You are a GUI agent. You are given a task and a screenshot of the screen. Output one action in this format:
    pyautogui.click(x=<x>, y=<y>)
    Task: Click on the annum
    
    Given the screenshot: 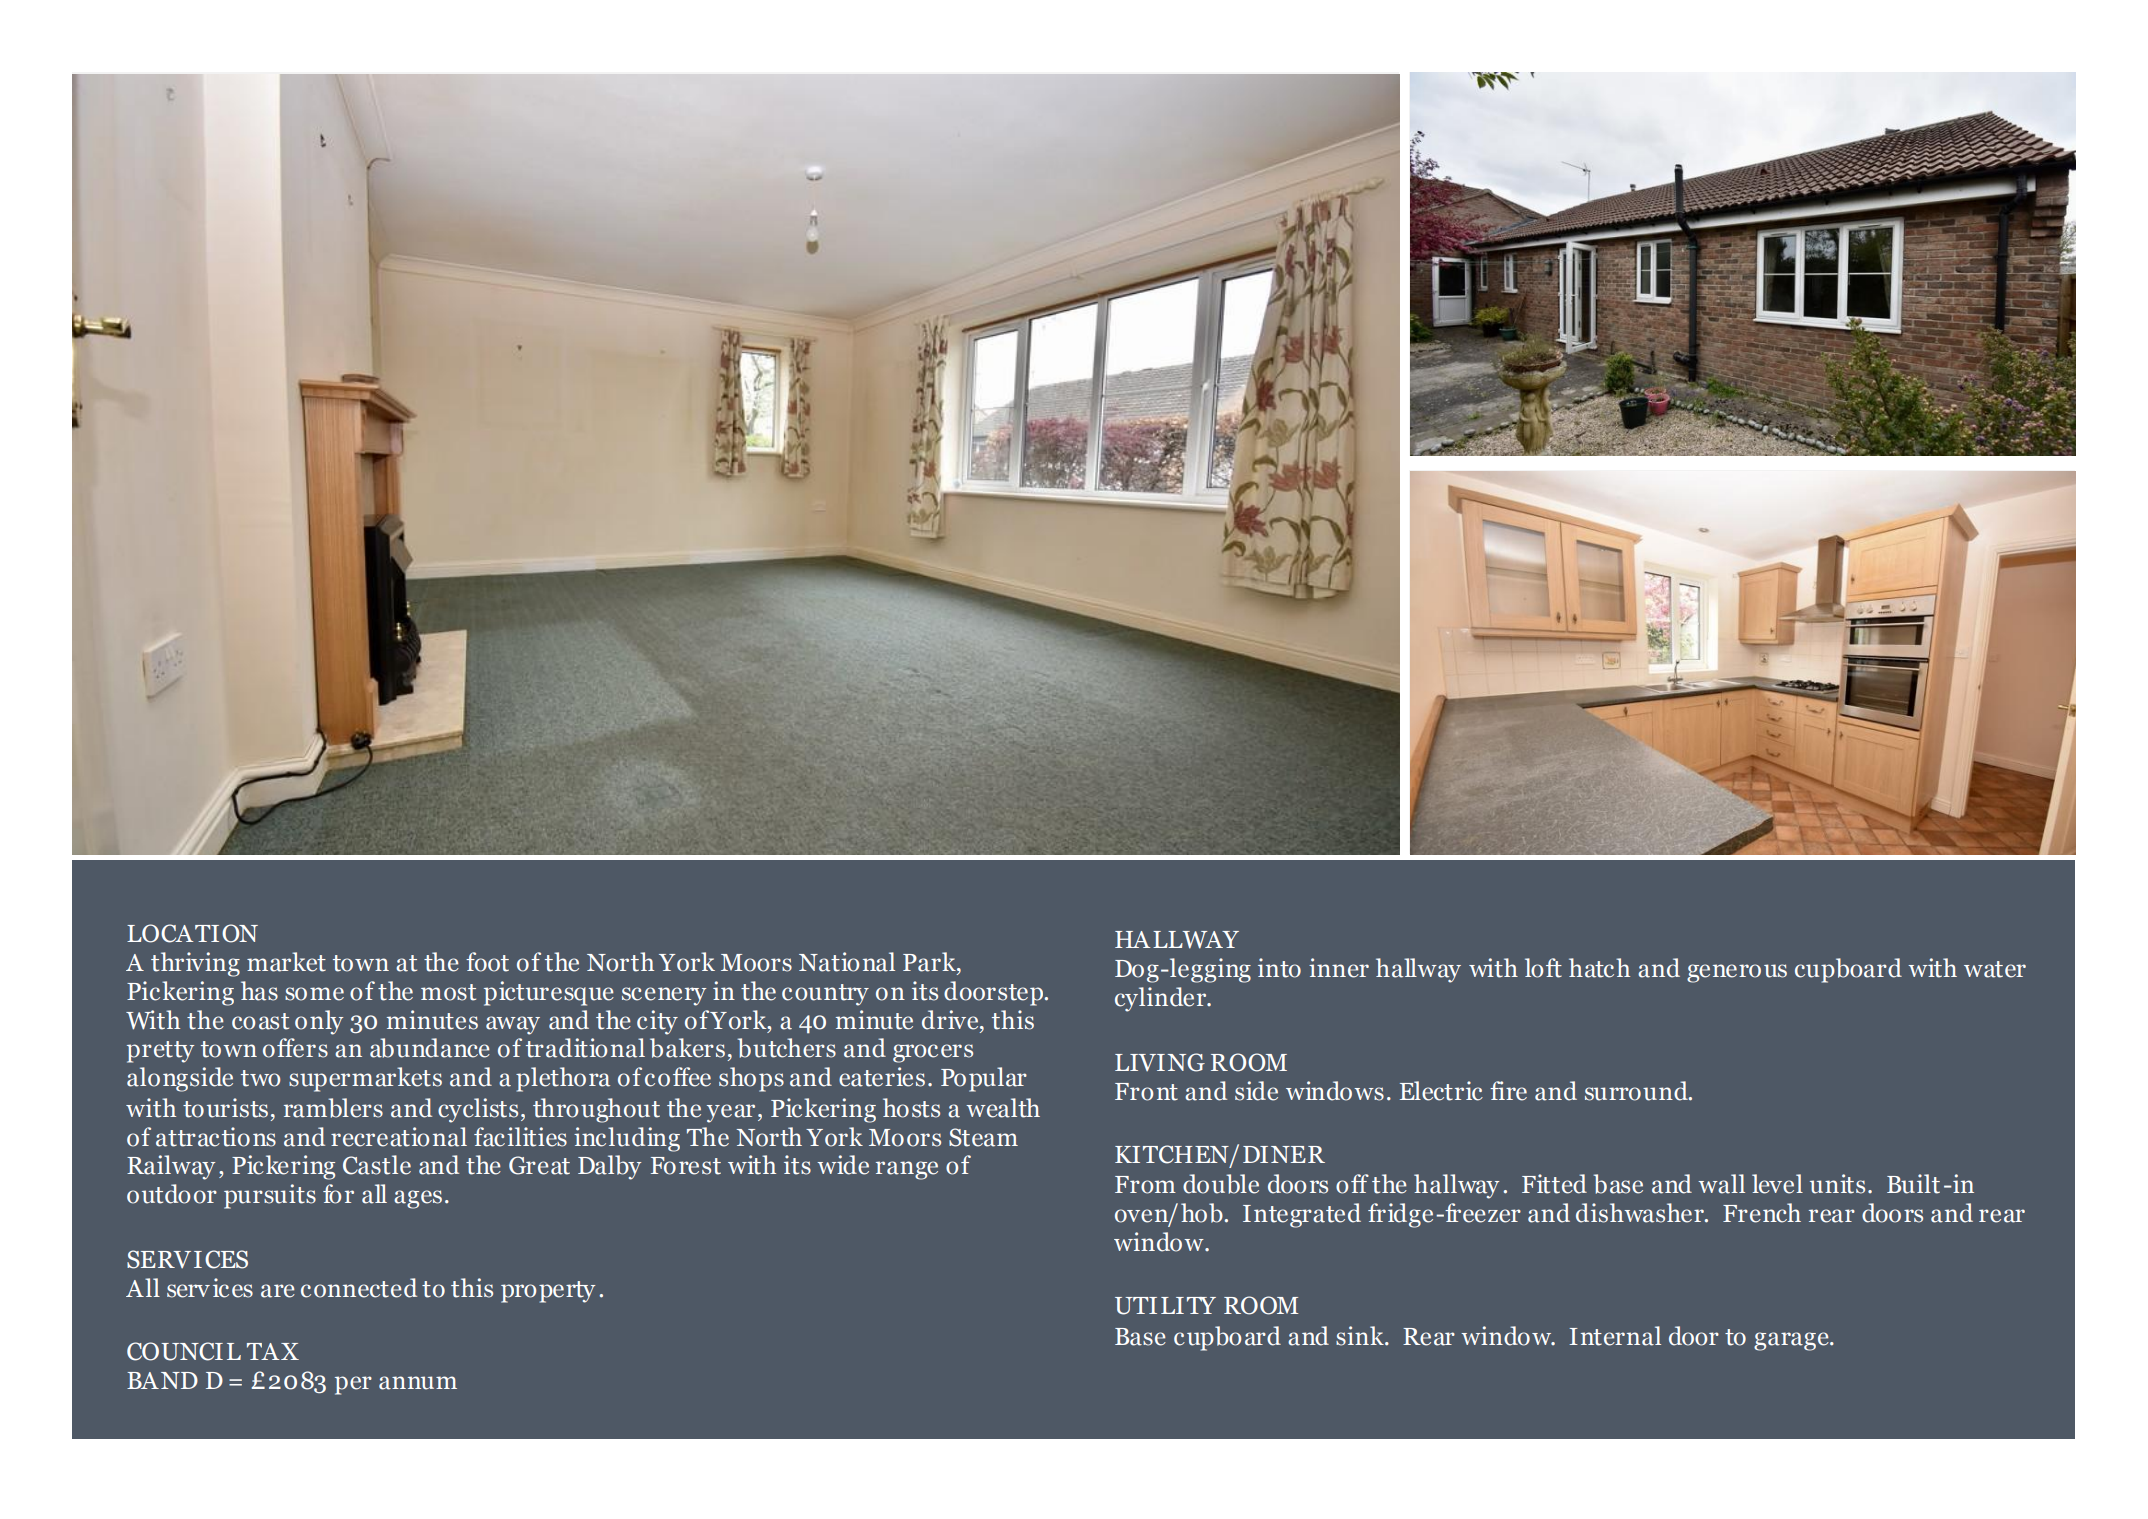 What is the action you would take?
    pyautogui.click(x=418, y=1383)
